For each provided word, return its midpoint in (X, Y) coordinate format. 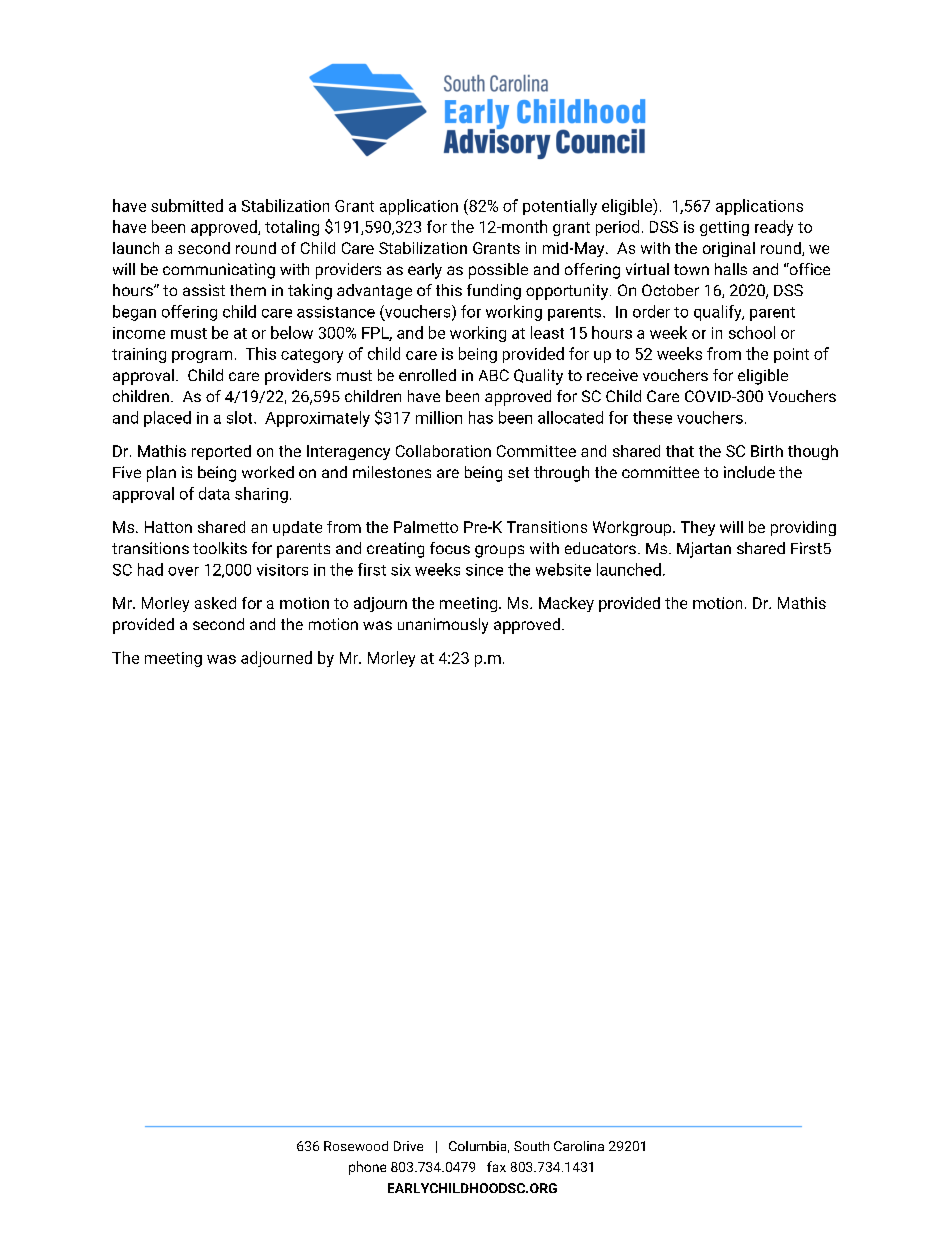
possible (498, 271)
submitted (187, 205)
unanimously (443, 626)
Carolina (579, 1146)
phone (367, 1168)
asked (215, 603)
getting (724, 228)
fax (496, 1166)
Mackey (566, 604)
